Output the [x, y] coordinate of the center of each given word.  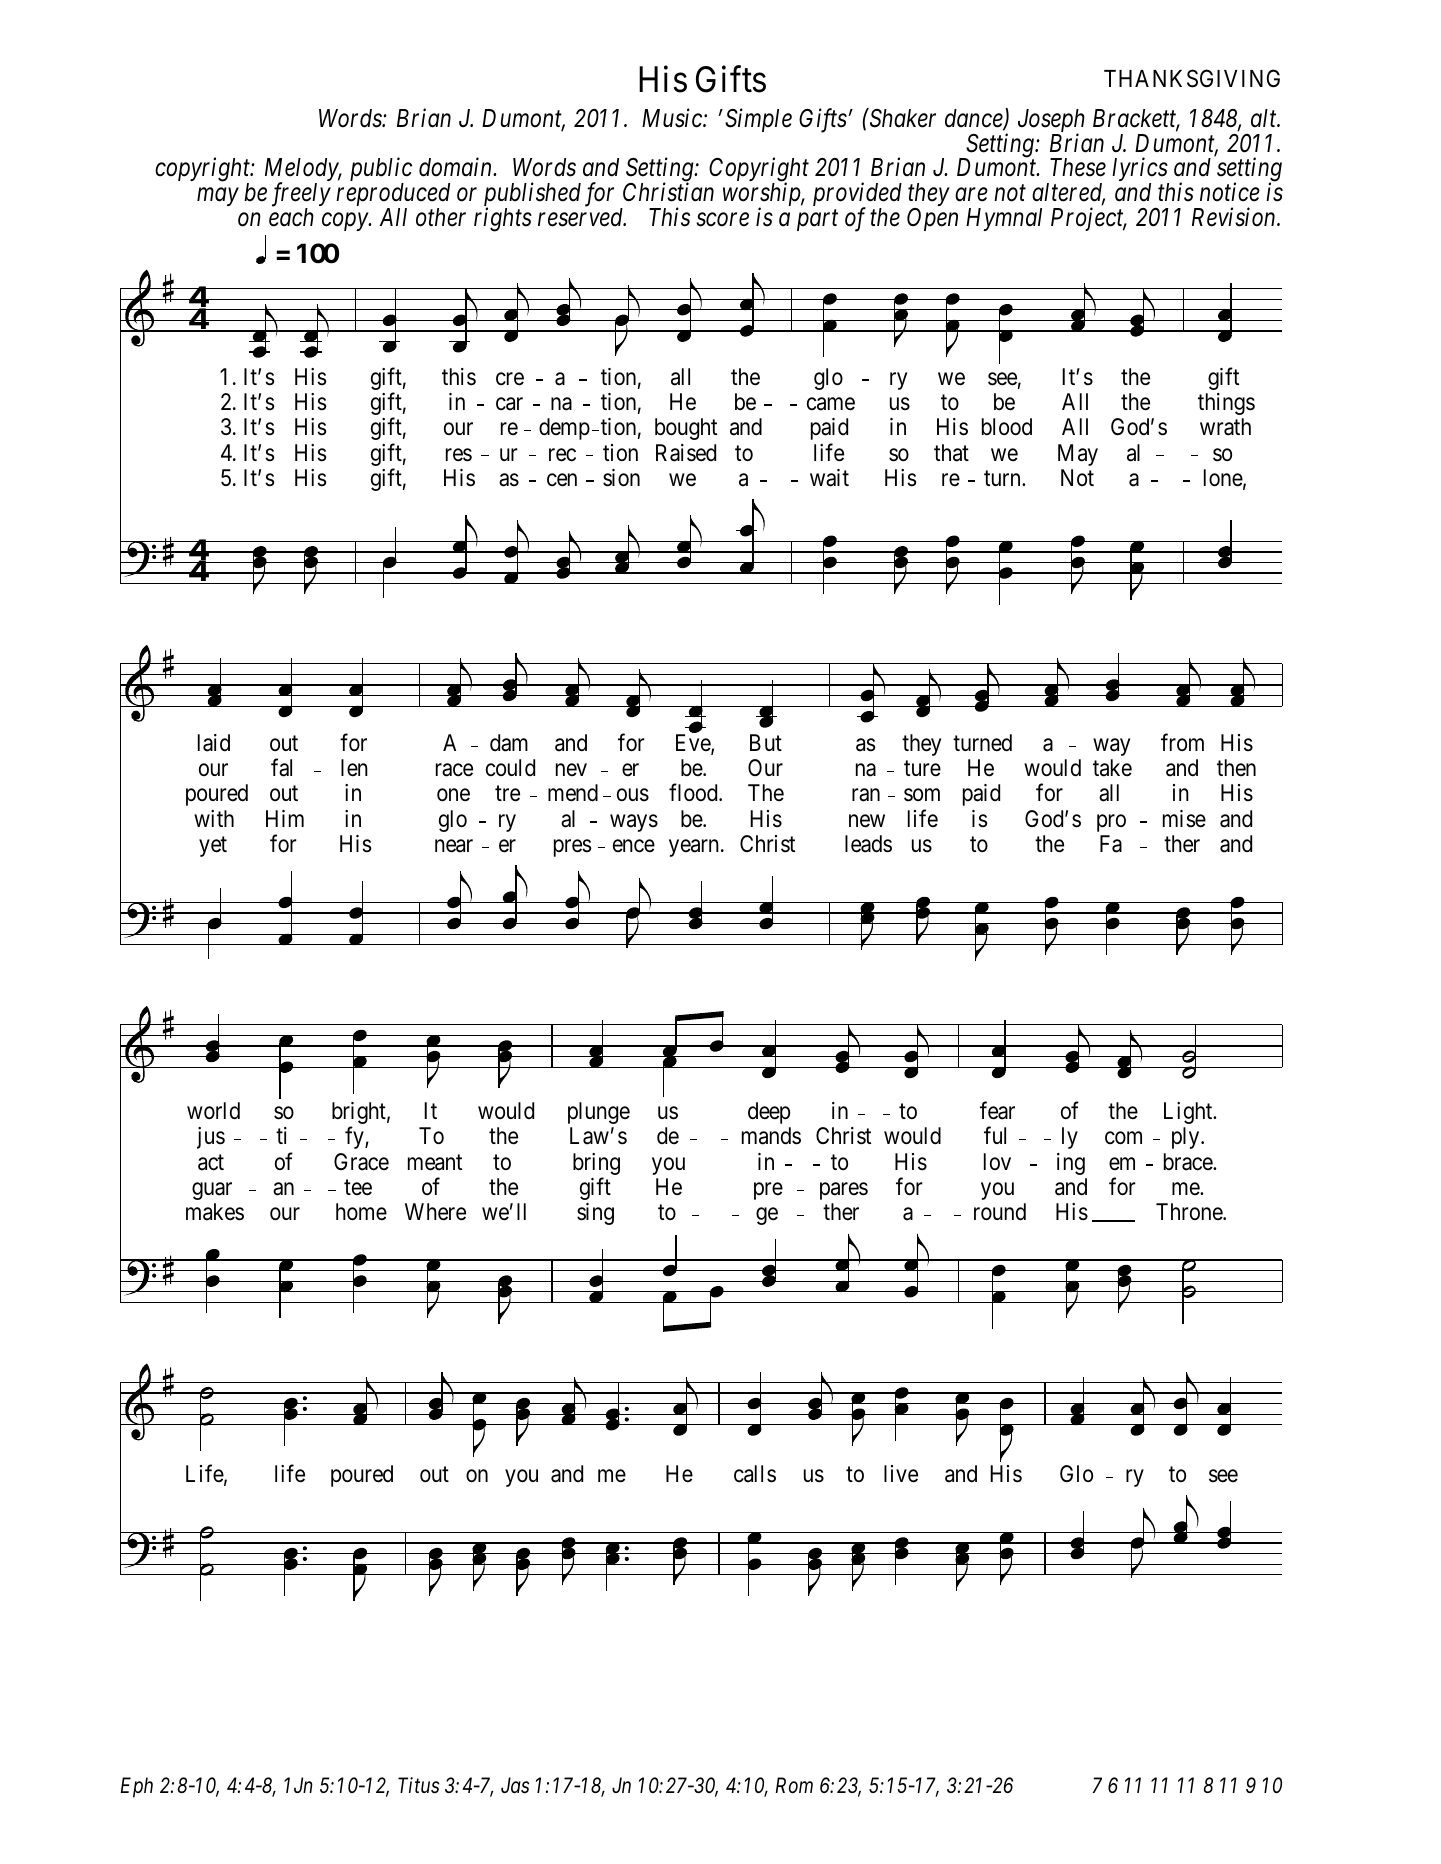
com [1123, 1138]
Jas [515, 1785]
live [901, 1474]
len [354, 768]
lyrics [1140, 171]
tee [358, 1188]
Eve [694, 744]
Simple [758, 120]
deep [769, 1113]
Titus [418, 1785]
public [381, 171]
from [1182, 742]
